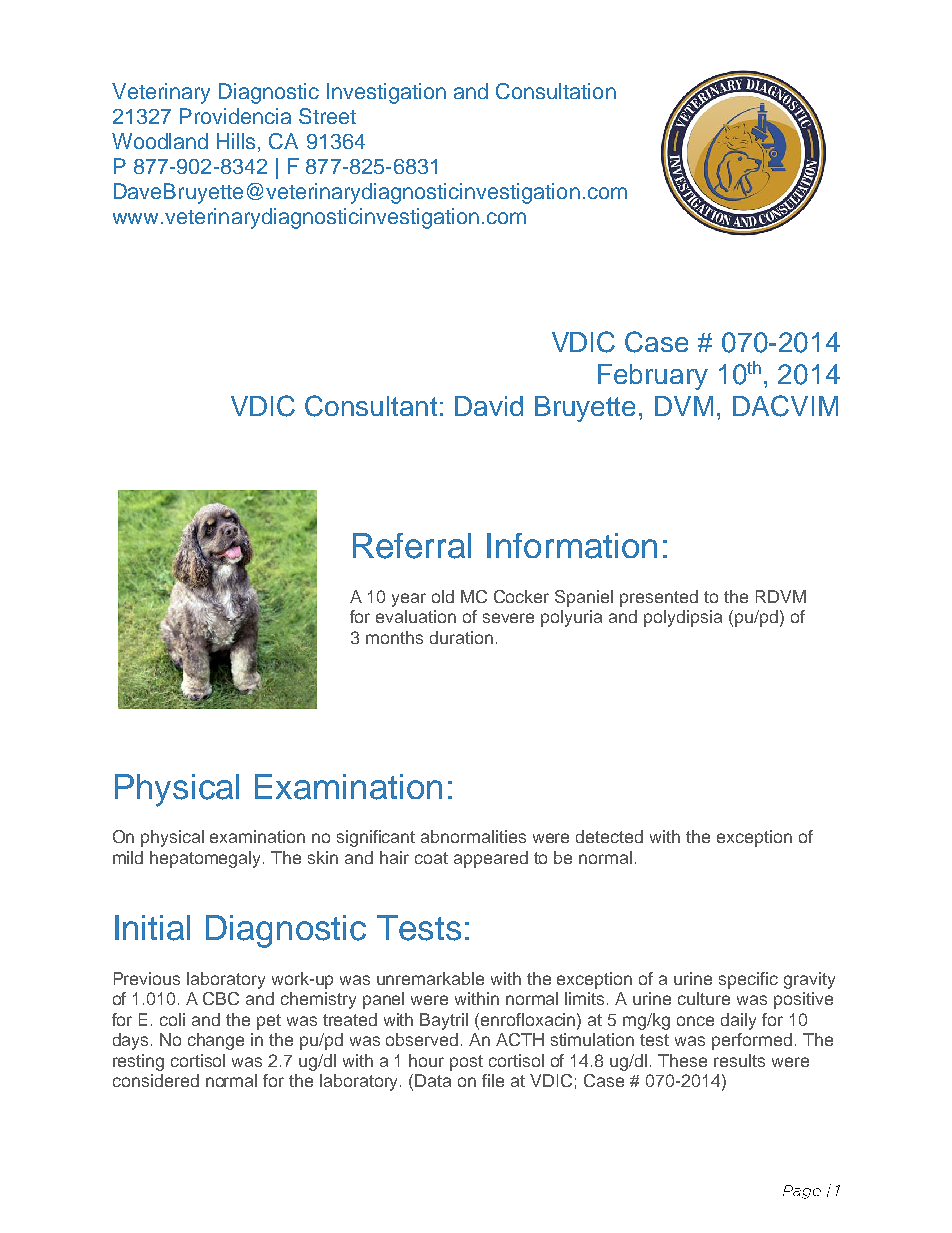  What do you see at coordinates (572, 546) in the document?
I see `Information` at bounding box center [572, 546].
